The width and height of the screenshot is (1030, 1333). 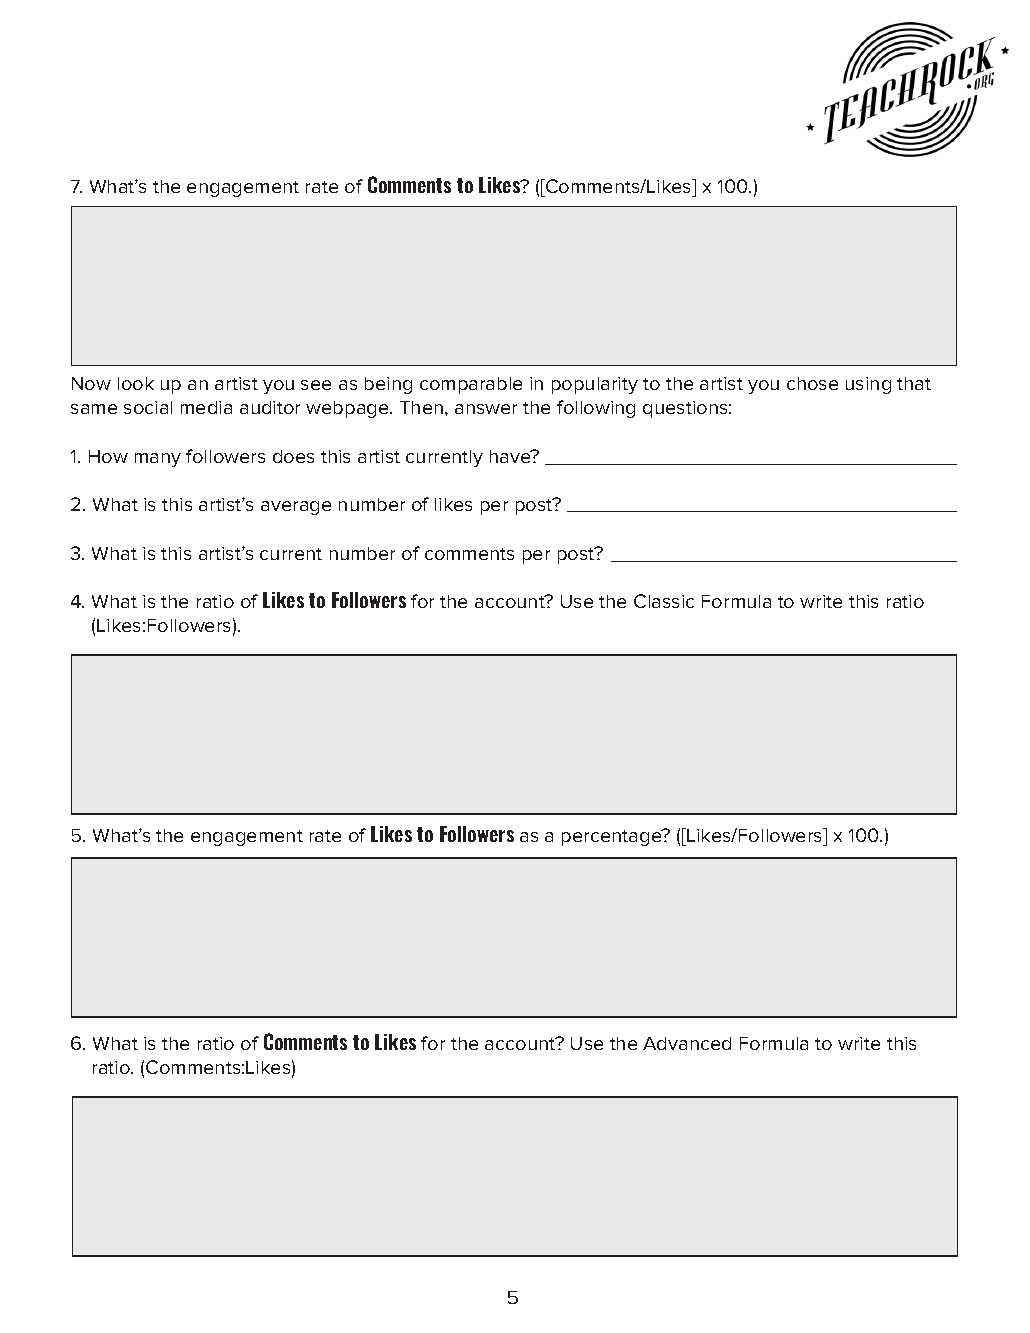 What do you see at coordinates (158, 460) in the screenshot?
I see `many` at bounding box center [158, 460].
